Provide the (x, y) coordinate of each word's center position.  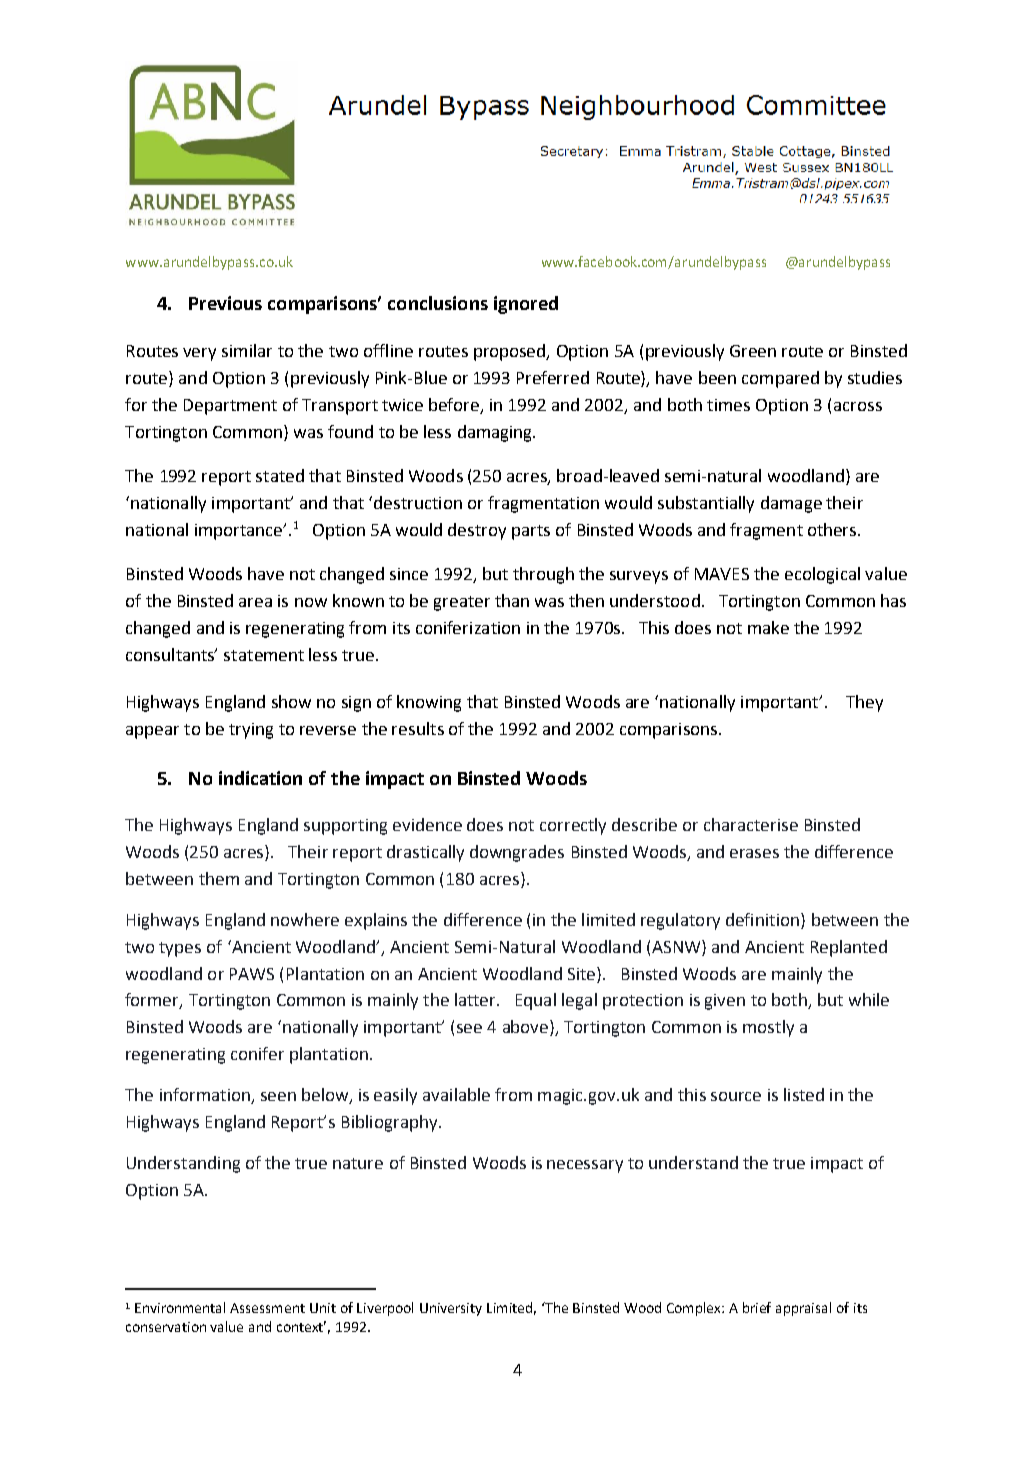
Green (753, 351)
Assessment (267, 1308)
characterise (751, 824)
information (206, 1096)
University (451, 1309)
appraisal (803, 1309)
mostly (768, 1028)
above (525, 1026)
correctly (573, 826)
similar (247, 350)
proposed (511, 352)
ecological (822, 575)
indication (260, 778)
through (543, 575)
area (255, 602)
